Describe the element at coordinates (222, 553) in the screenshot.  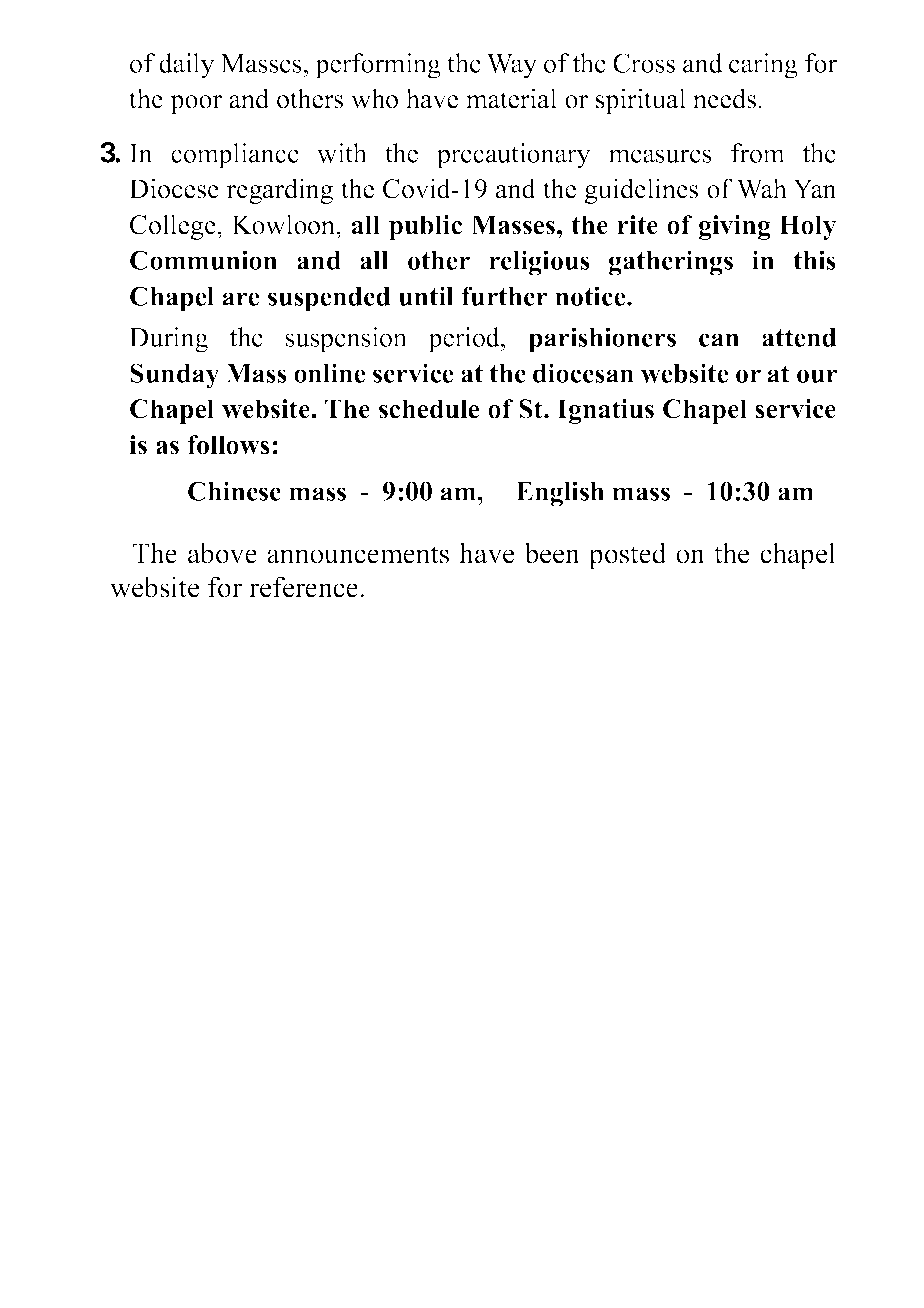
I see `above` at that location.
